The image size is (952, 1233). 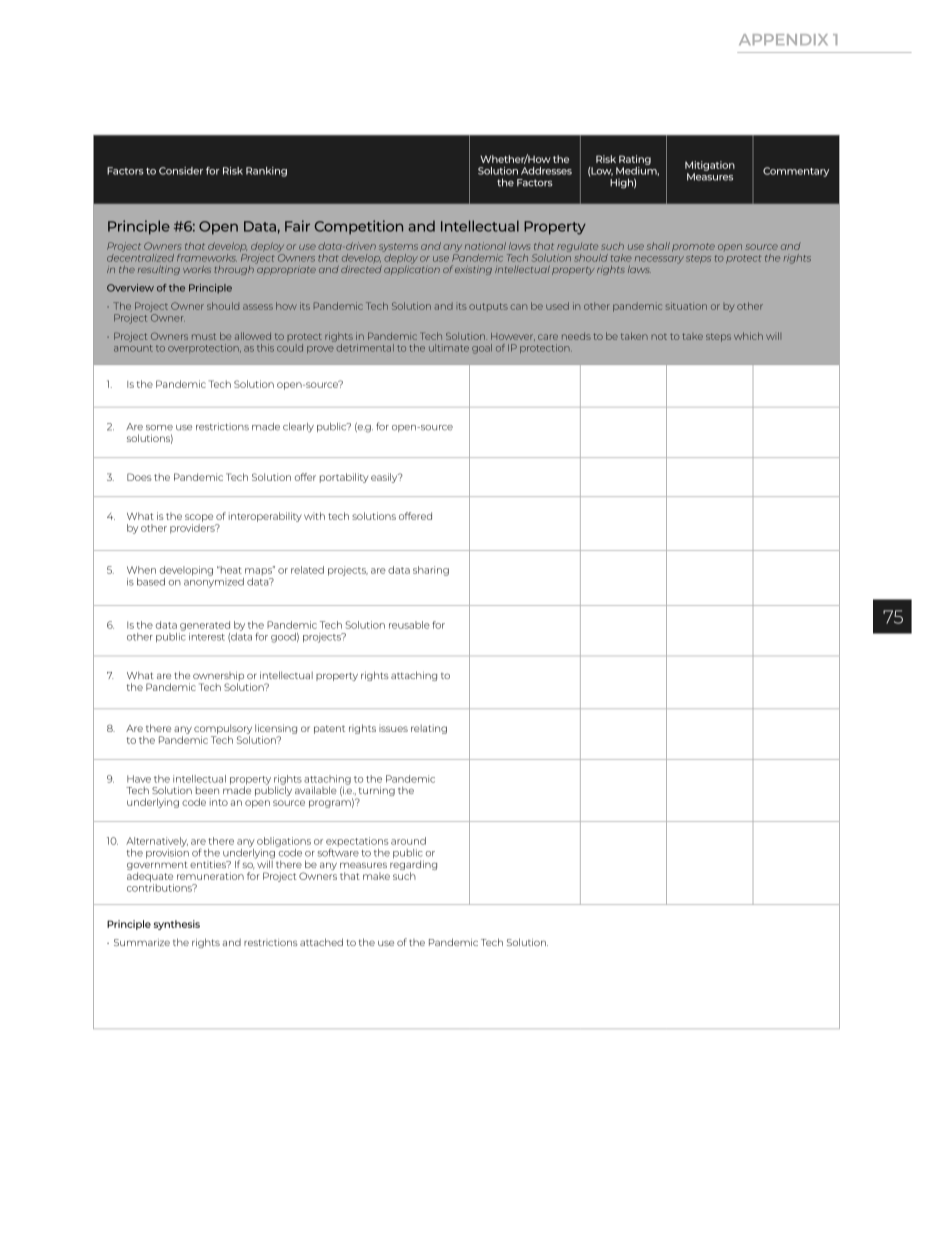 What do you see at coordinates (783, 39) in the image?
I see `APPENDIX` at bounding box center [783, 39].
